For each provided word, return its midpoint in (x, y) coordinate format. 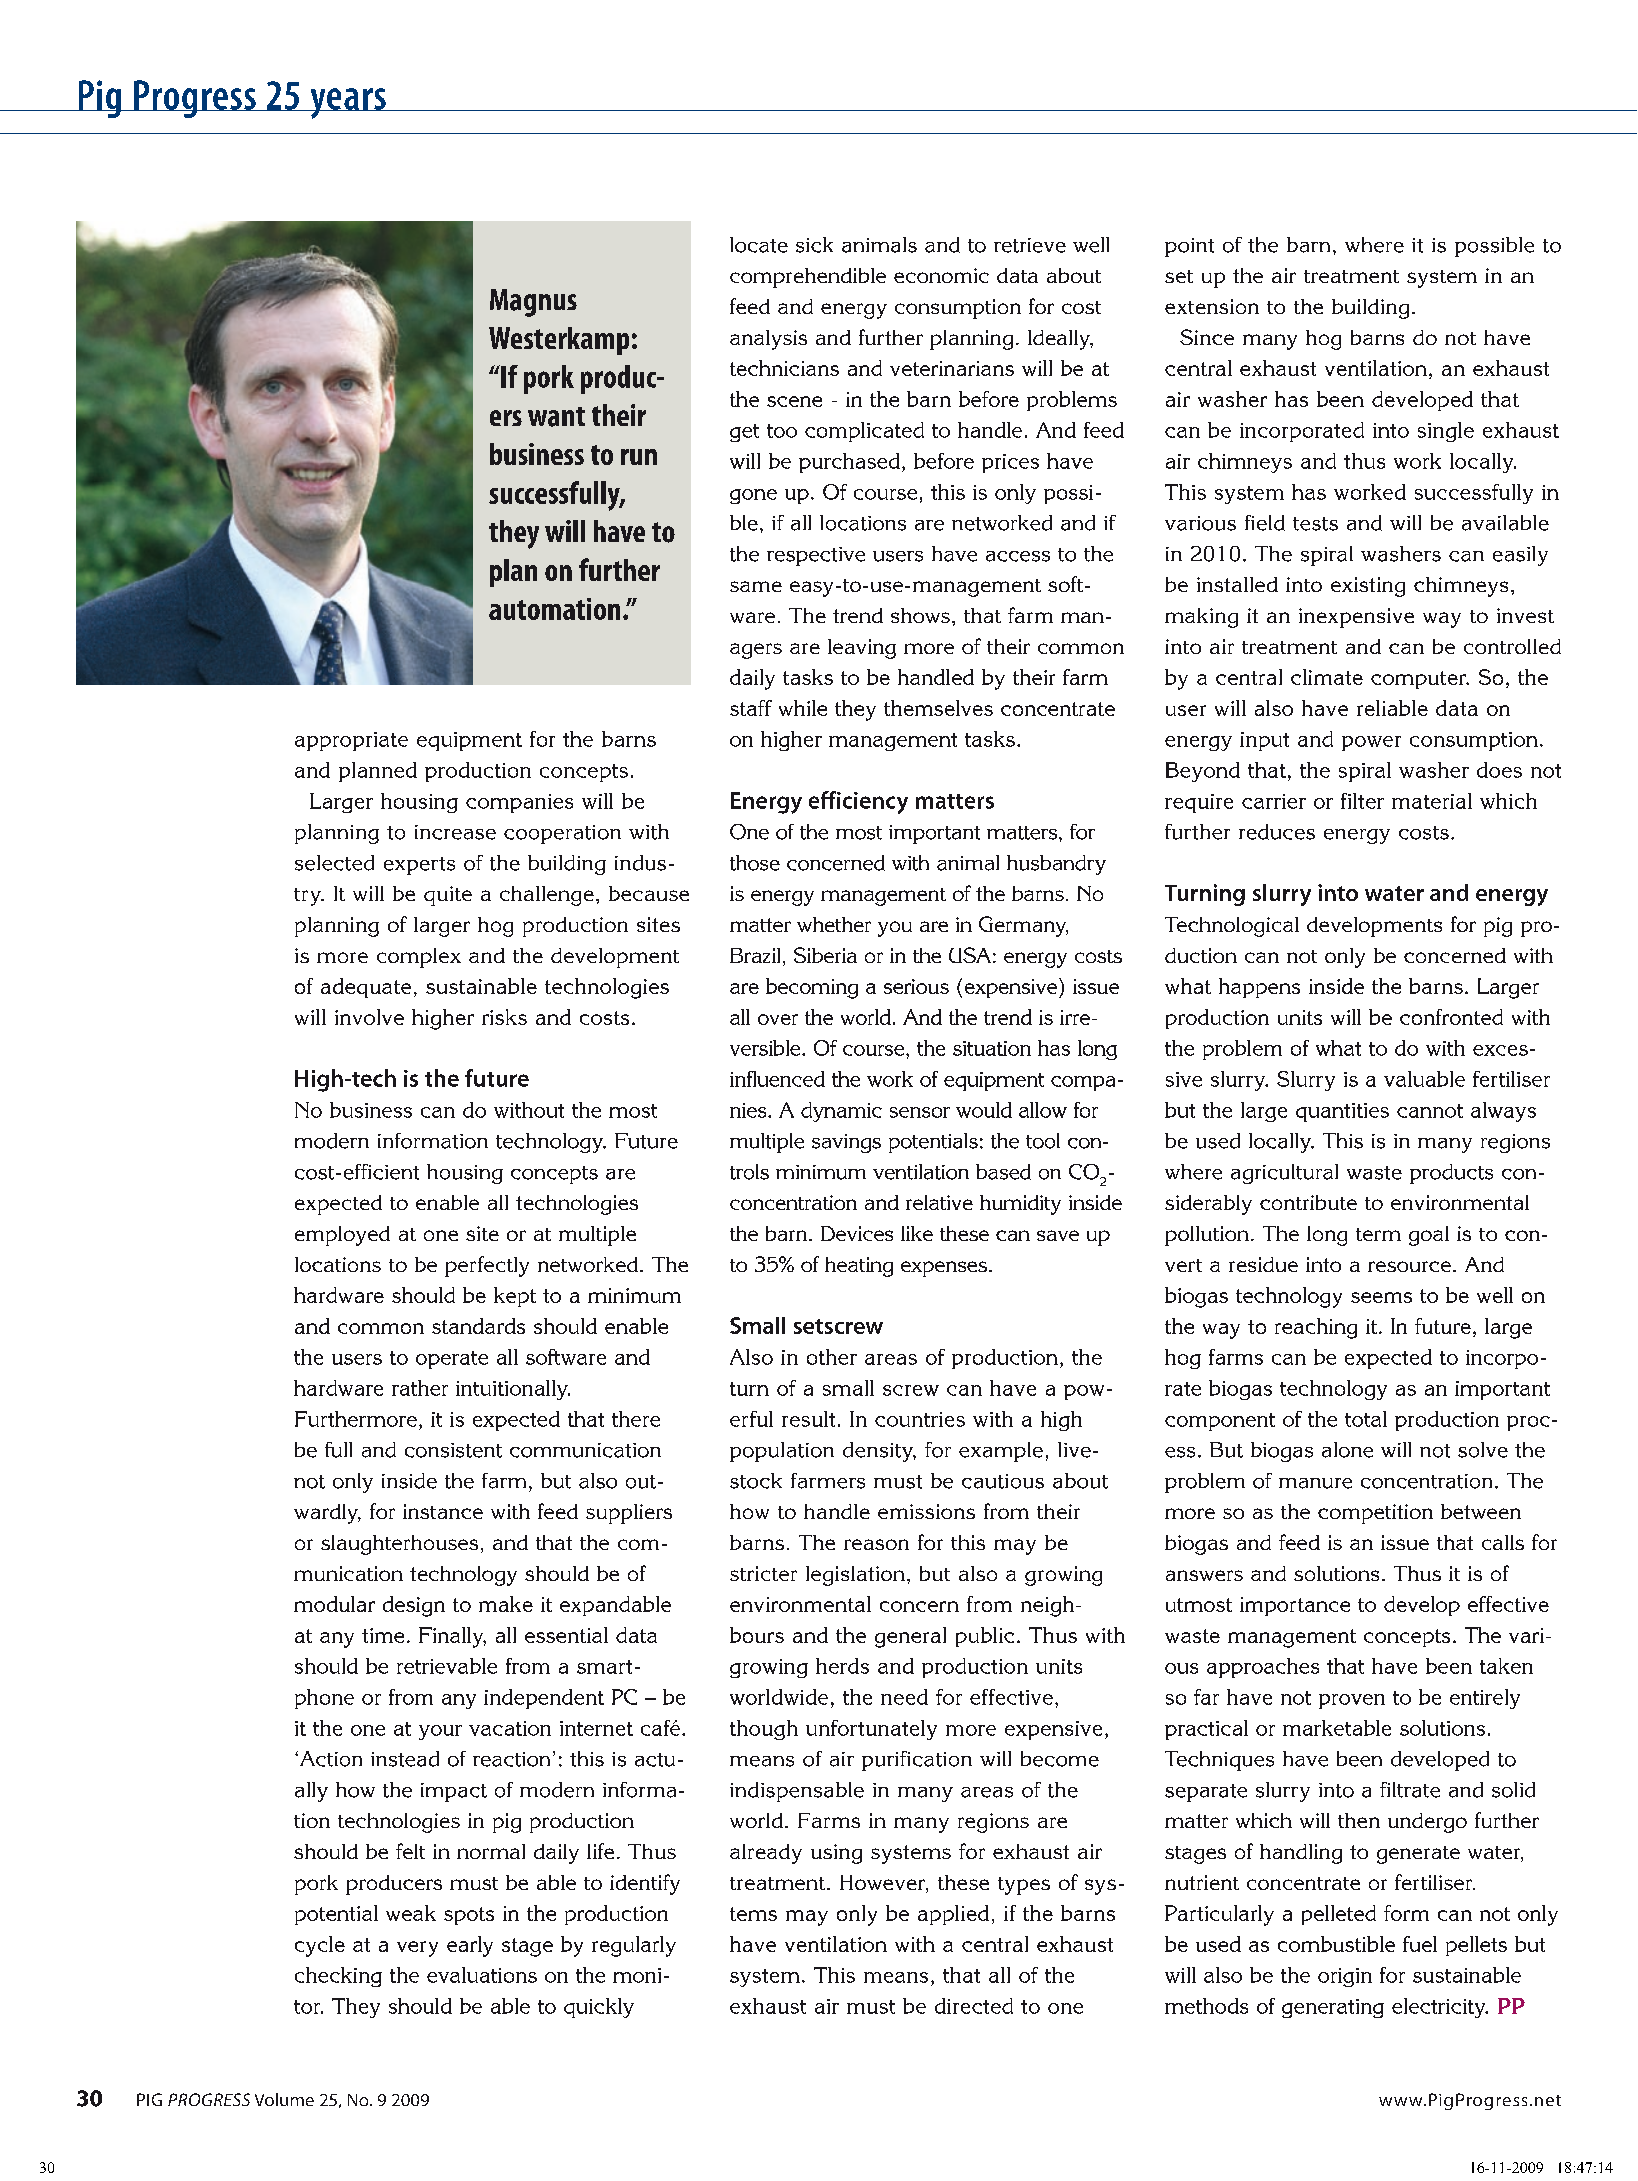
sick (814, 245)
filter (1362, 801)
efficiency (858, 802)
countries (920, 1419)
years (348, 103)
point (1189, 247)
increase (455, 832)
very (417, 1949)
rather (420, 1388)
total (1366, 1419)
